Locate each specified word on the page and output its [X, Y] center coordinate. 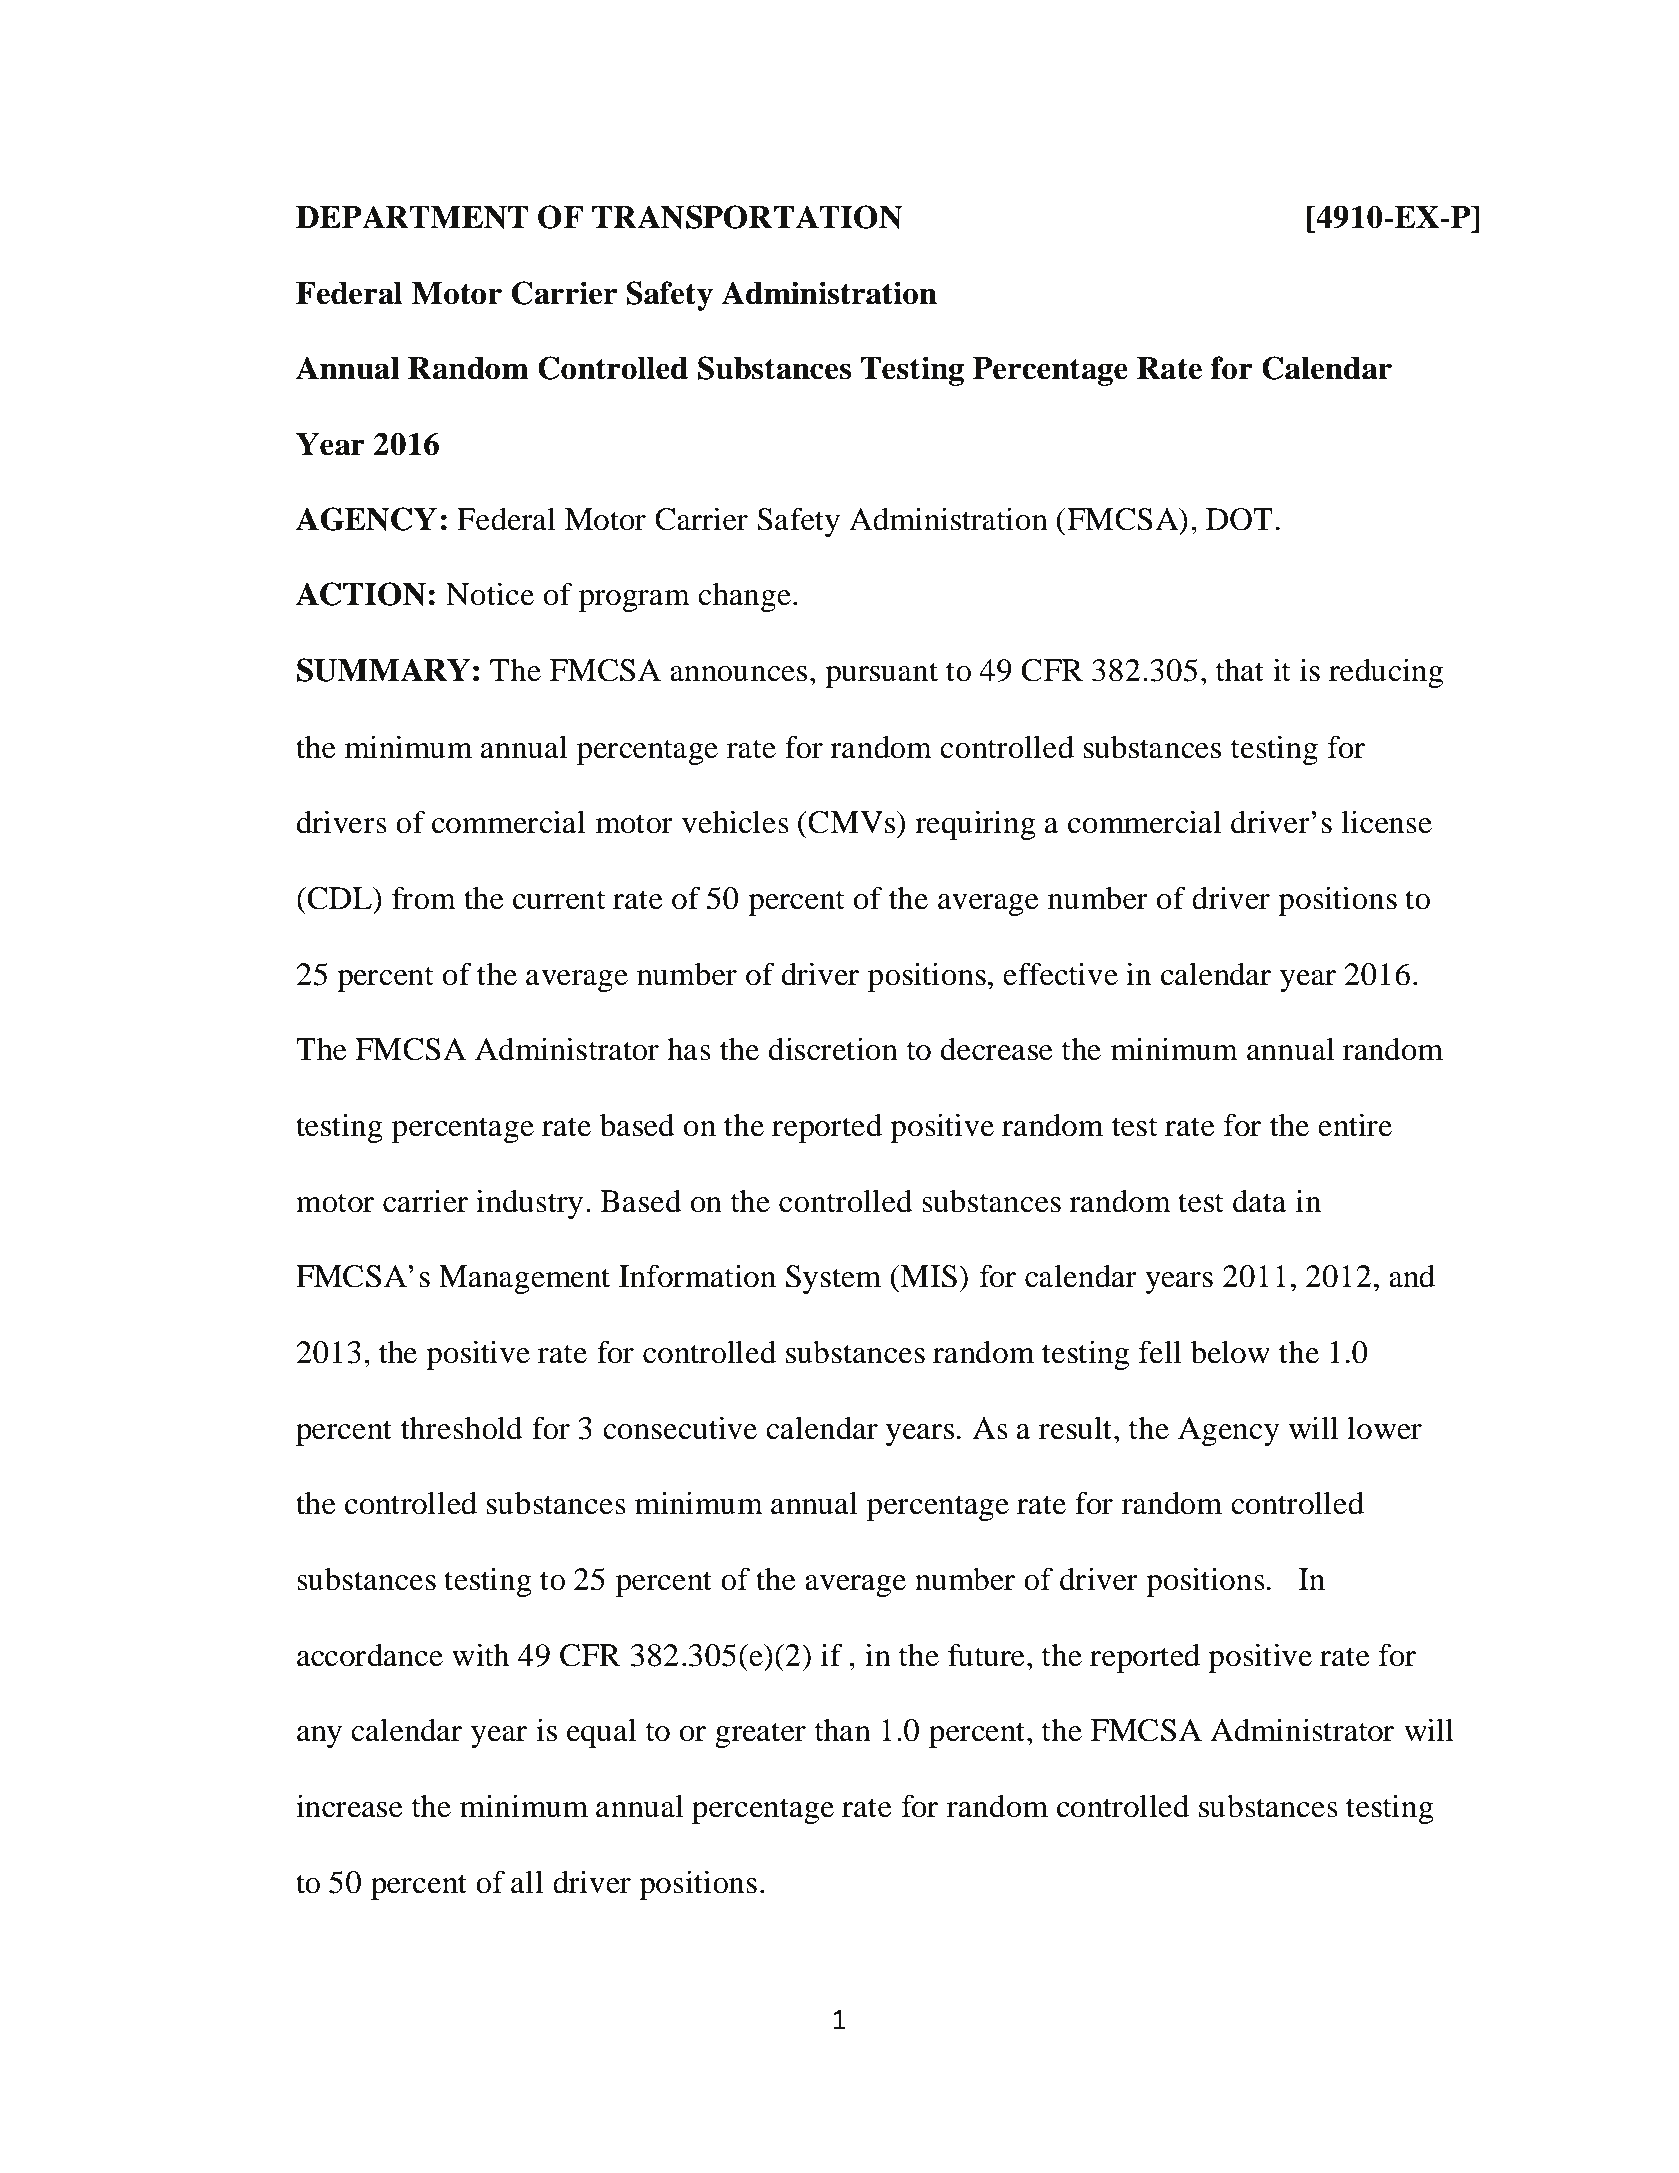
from [424, 898]
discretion [833, 1049]
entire [1355, 1125]
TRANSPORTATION [747, 217]
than [843, 1730]
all [527, 1882]
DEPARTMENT [412, 217]
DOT [1239, 519]
